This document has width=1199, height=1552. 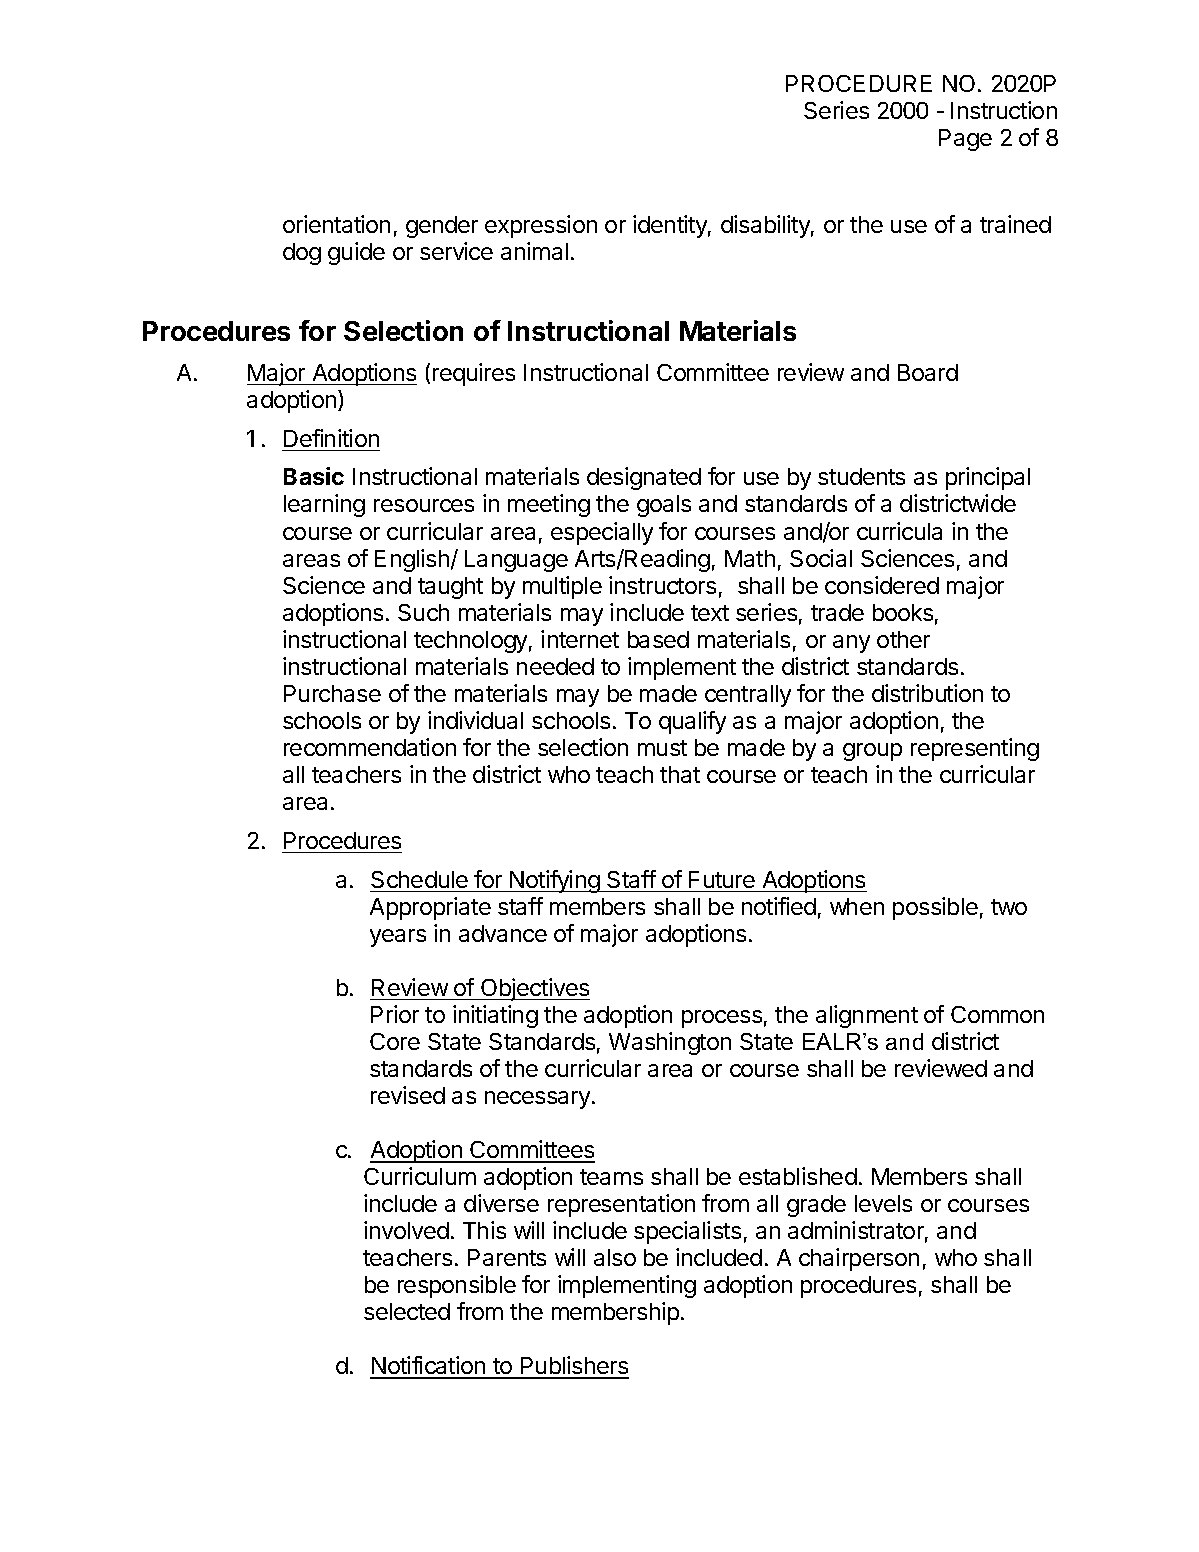 What do you see at coordinates (336, 224) in the document?
I see `orientation` at bounding box center [336, 224].
